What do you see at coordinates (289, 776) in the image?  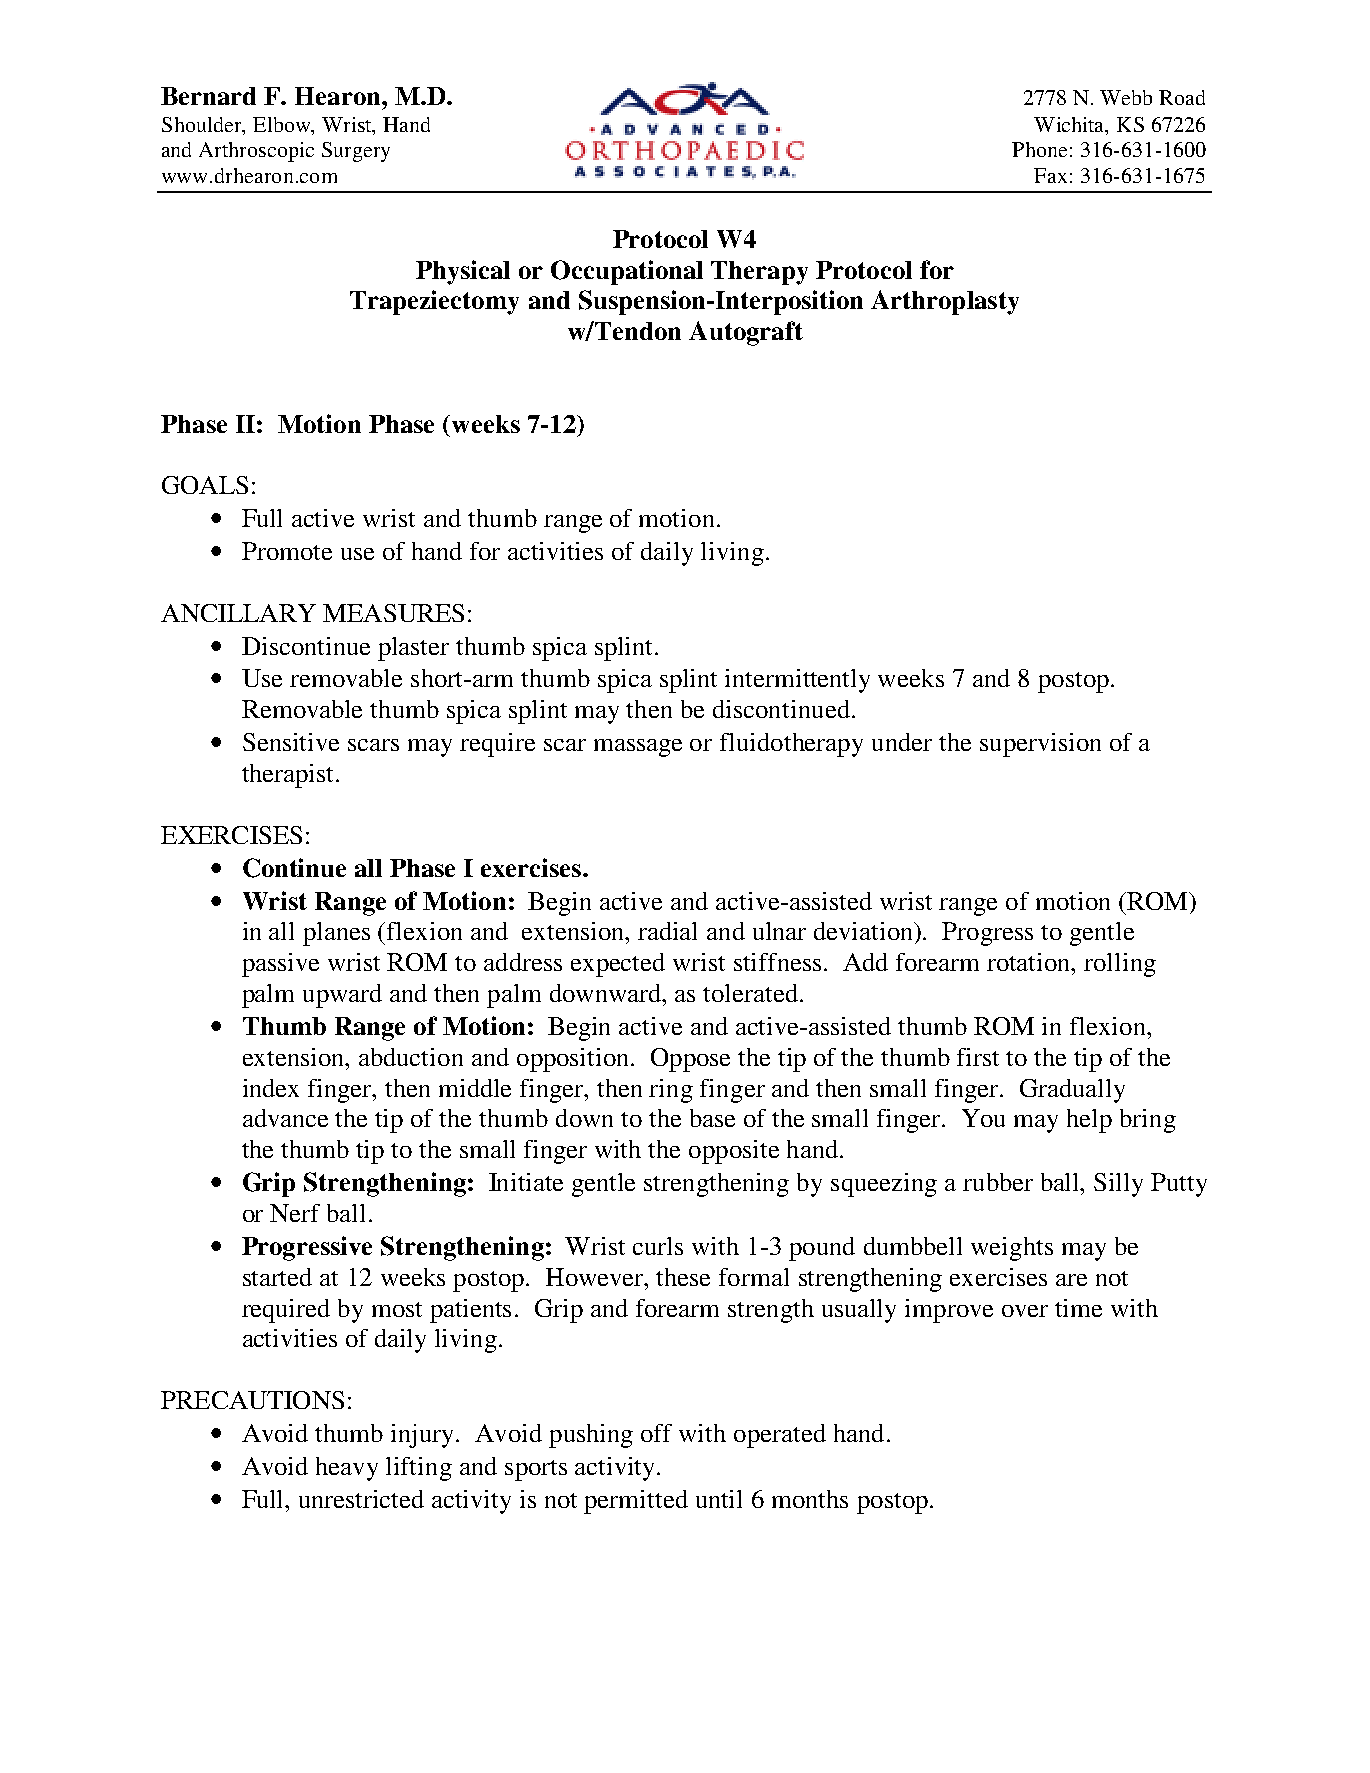 I see `therapist` at bounding box center [289, 776].
